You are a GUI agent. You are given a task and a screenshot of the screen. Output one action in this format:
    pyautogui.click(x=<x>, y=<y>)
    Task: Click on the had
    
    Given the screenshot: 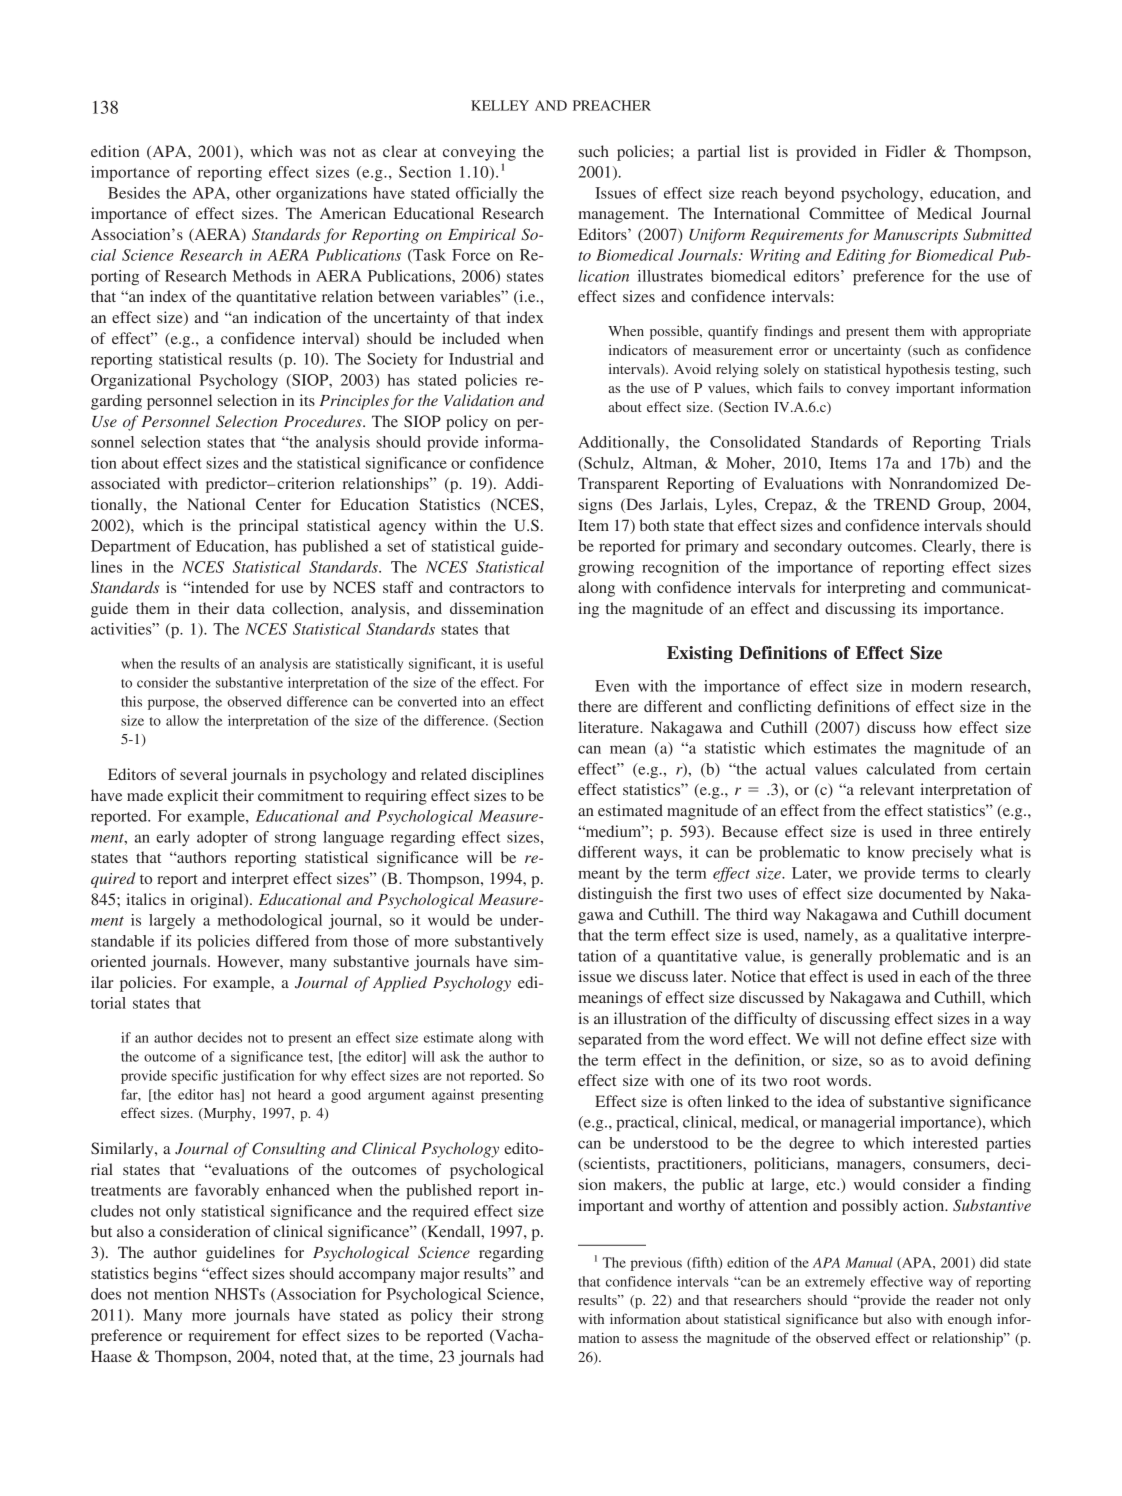 What is the action you would take?
    pyautogui.click(x=532, y=1356)
